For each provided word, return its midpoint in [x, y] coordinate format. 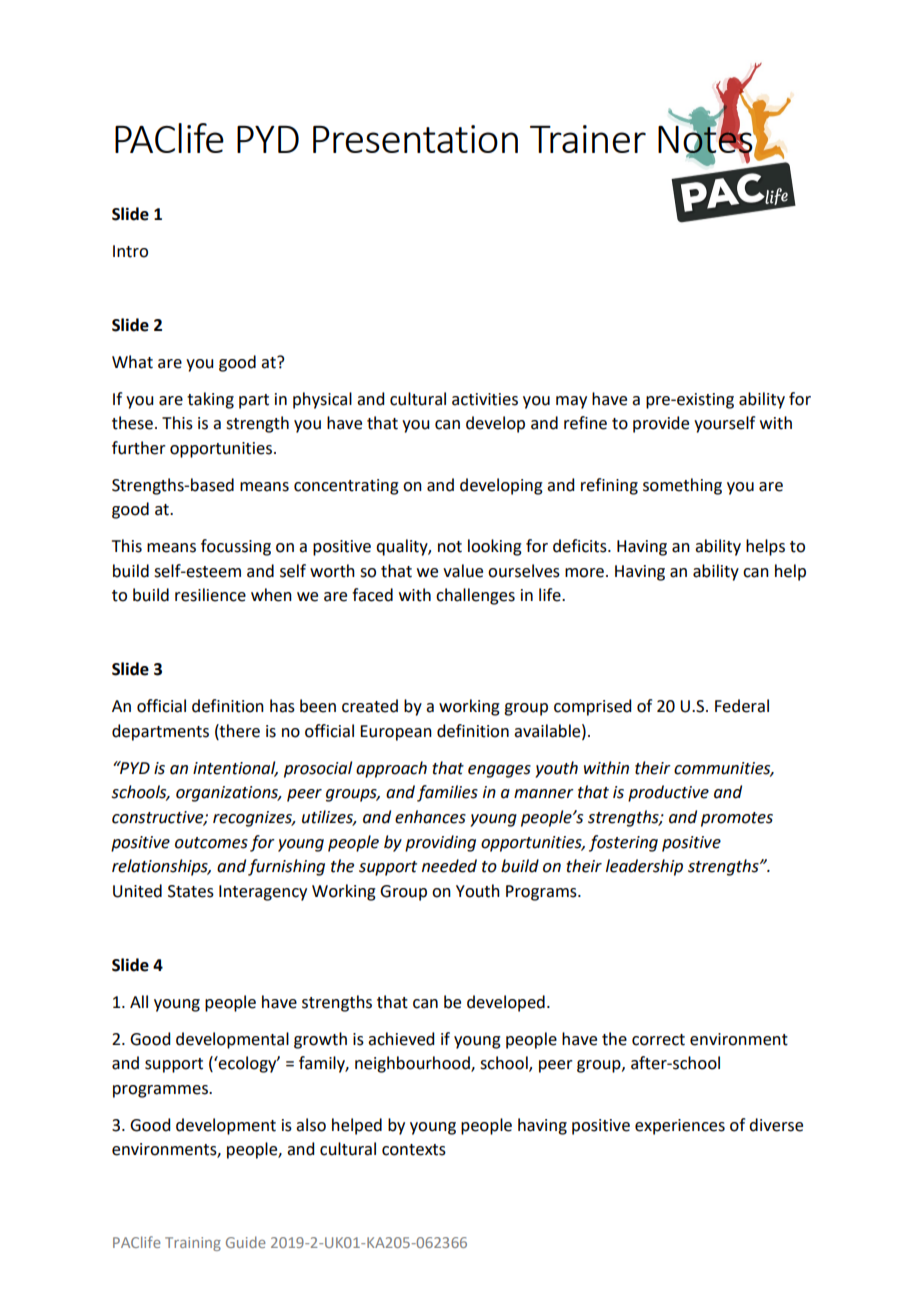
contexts [414, 1150]
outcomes [211, 843]
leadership [644, 867]
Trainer [588, 139]
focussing [236, 547]
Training [193, 1244]
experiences [680, 1127]
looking [495, 547]
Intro [130, 251]
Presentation [415, 139]
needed [449, 866]
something [682, 486]
